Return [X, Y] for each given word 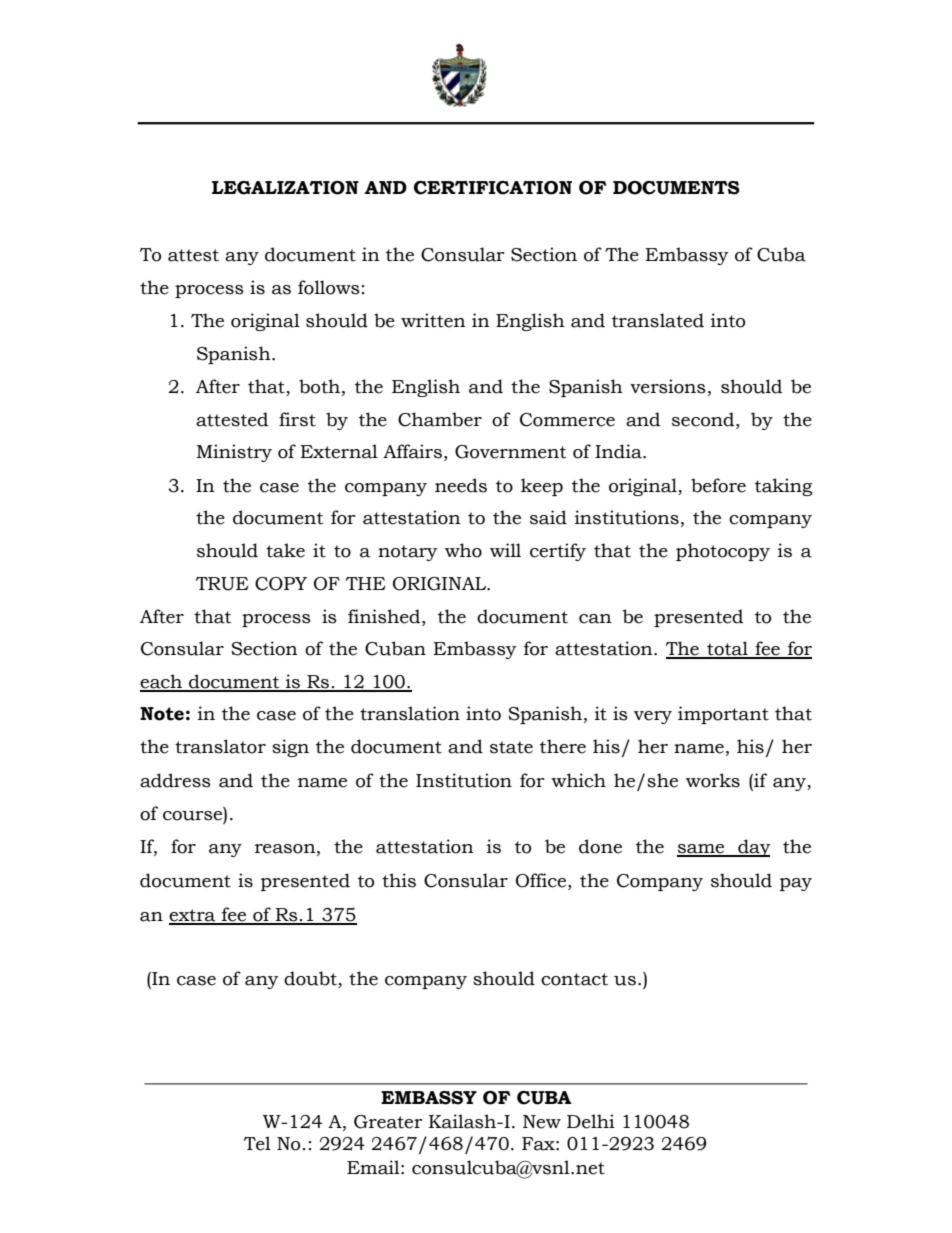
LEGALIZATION [285, 188]
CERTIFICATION [493, 188]
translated [658, 320]
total [727, 649]
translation [410, 713]
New [542, 1122]
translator [220, 746]
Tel [257, 1143]
